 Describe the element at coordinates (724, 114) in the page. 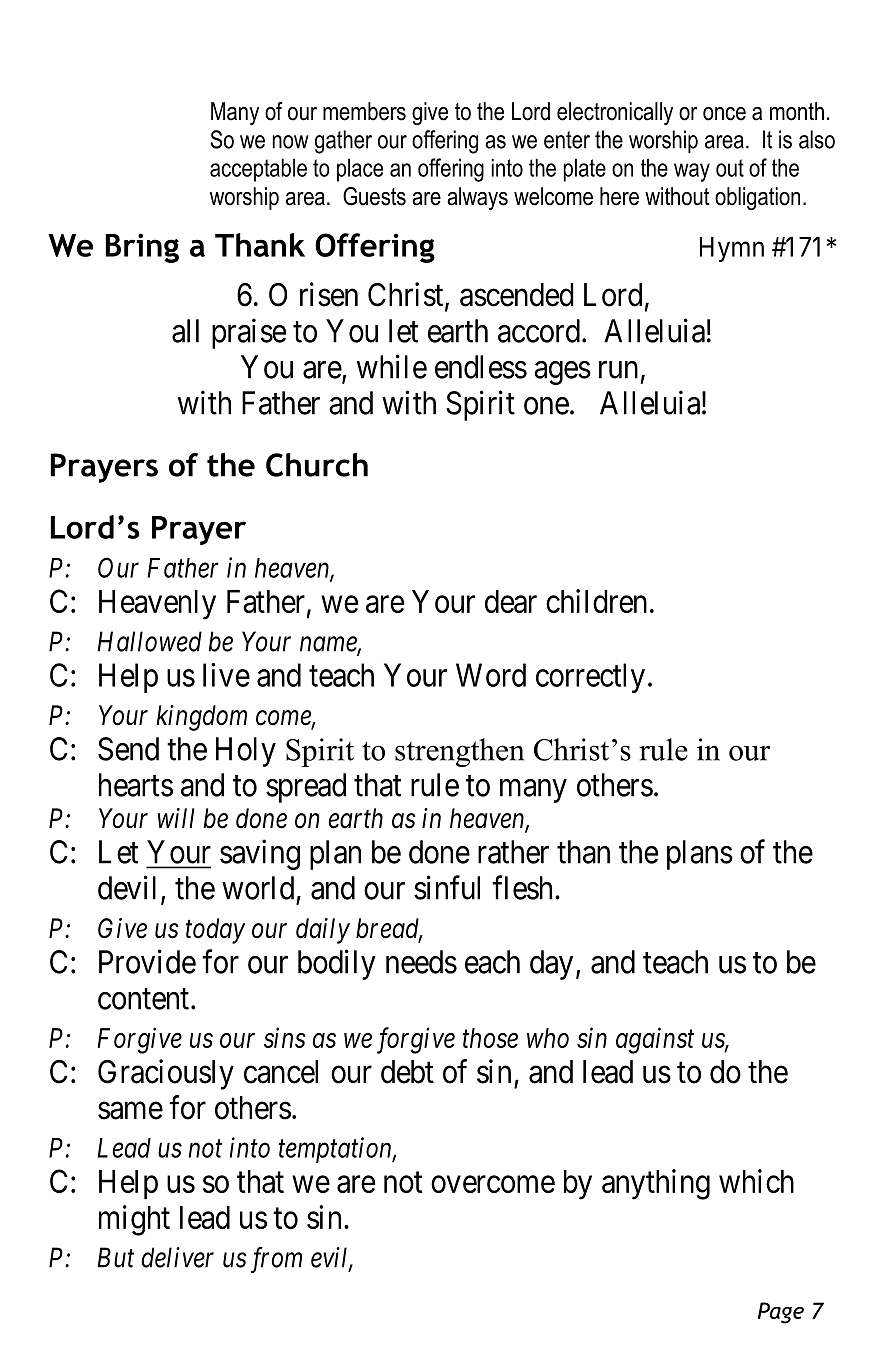

I see `once` at that location.
